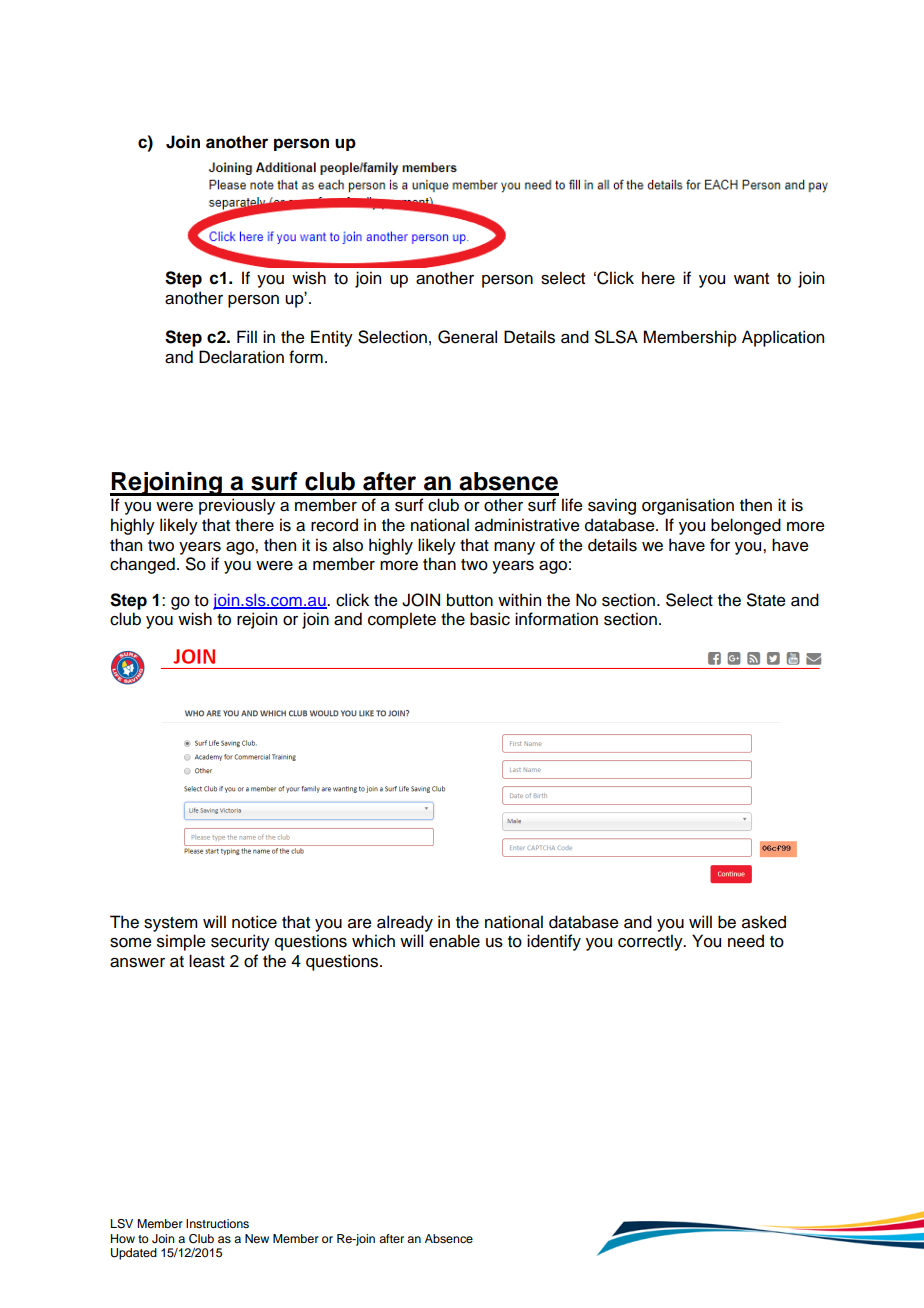 The height and width of the screenshot is (1308, 924). Describe the element at coordinates (467, 337) in the screenshot. I see `General` at that location.
